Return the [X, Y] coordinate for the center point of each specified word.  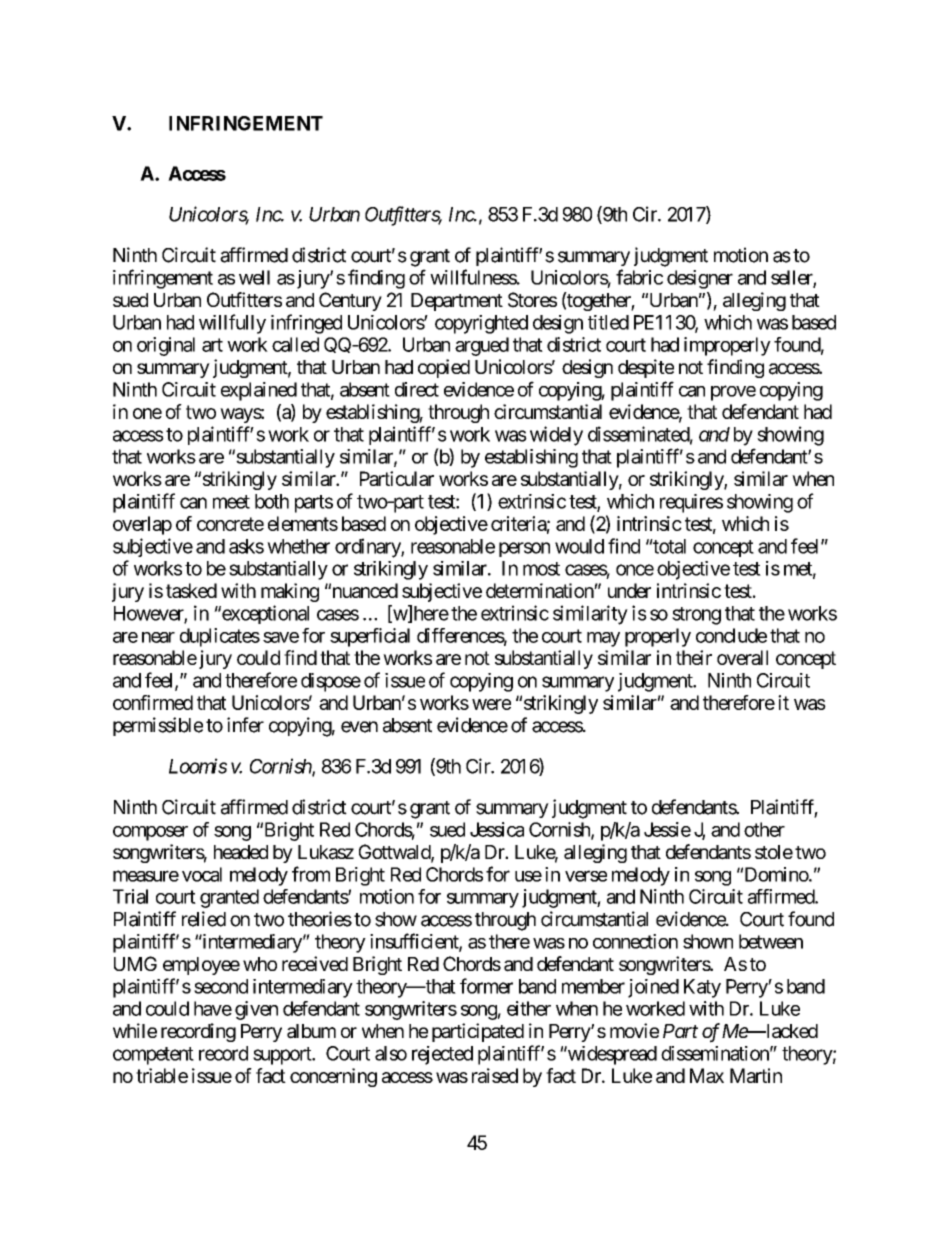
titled [608, 322]
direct [417, 389]
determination [540, 590]
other [764, 829]
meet [231, 502]
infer [245, 725]
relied [204, 919]
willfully [232, 324]
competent [153, 1056]
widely [556, 436]
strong [696, 616]
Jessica [497, 829]
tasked [191, 590]
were [491, 704]
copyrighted [481, 324]
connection [635, 941]
